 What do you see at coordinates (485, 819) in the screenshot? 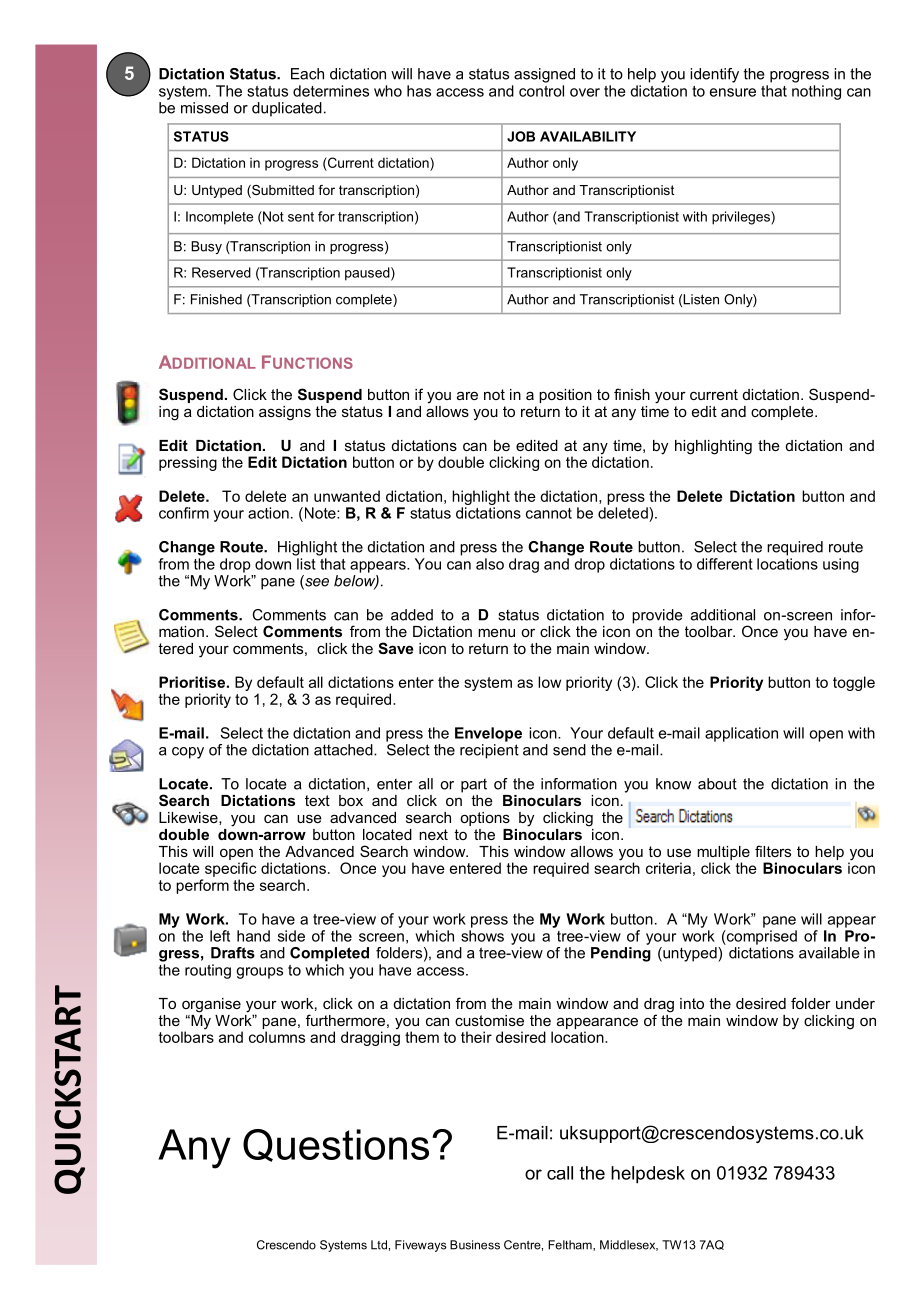
I see `options` at bounding box center [485, 819].
